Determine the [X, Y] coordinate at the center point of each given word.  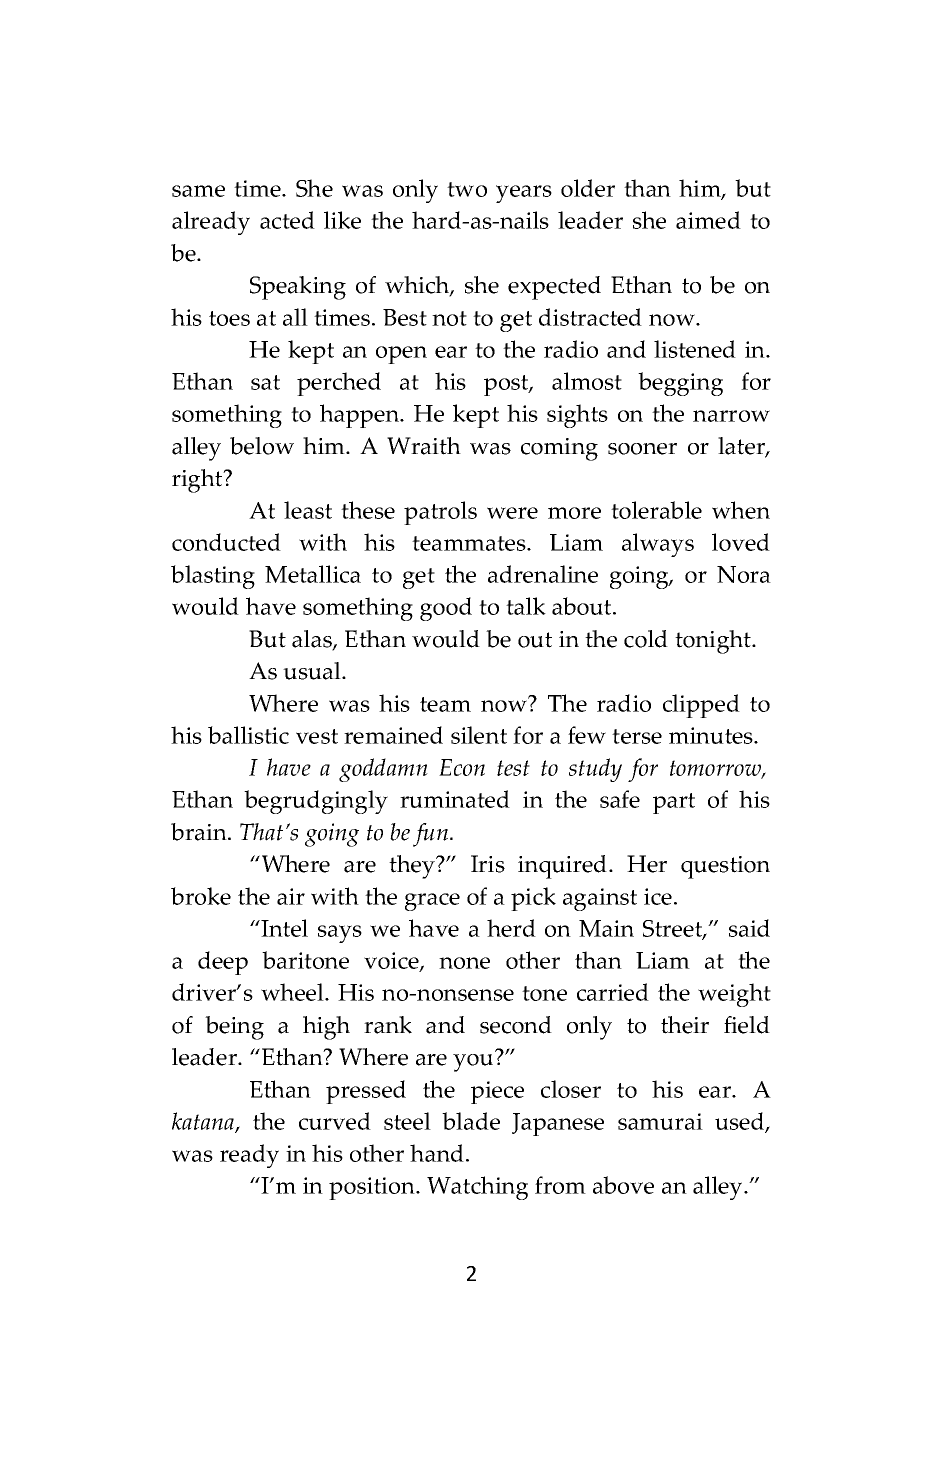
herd [511, 928]
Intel [283, 928]
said [749, 928]
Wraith [424, 446]
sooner [642, 449]
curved [335, 1121]
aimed [708, 220]
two [467, 189]
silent [479, 735]
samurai [660, 1121]
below [262, 446]
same [198, 191]
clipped [701, 706]
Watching [477, 1188]
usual [313, 671]
